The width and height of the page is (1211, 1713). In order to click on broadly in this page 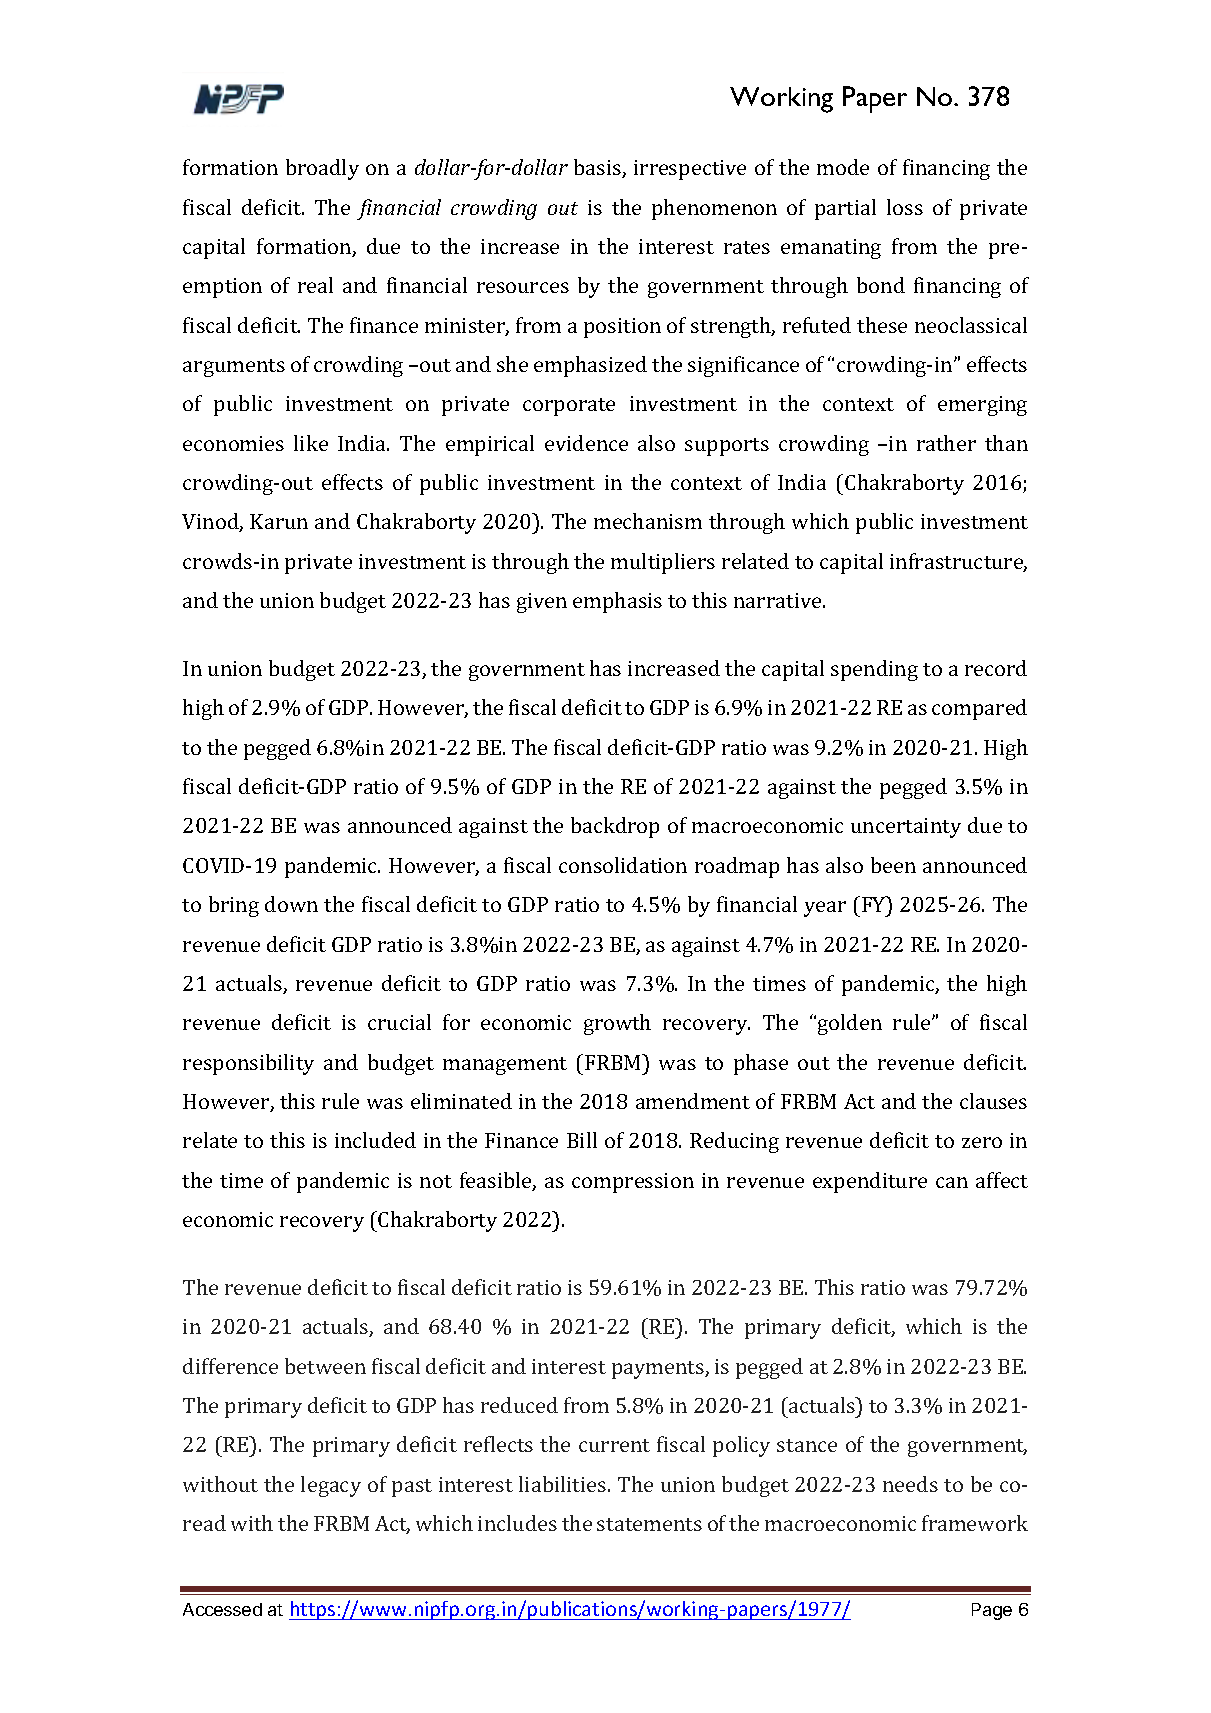, I will do `click(322, 169)`.
